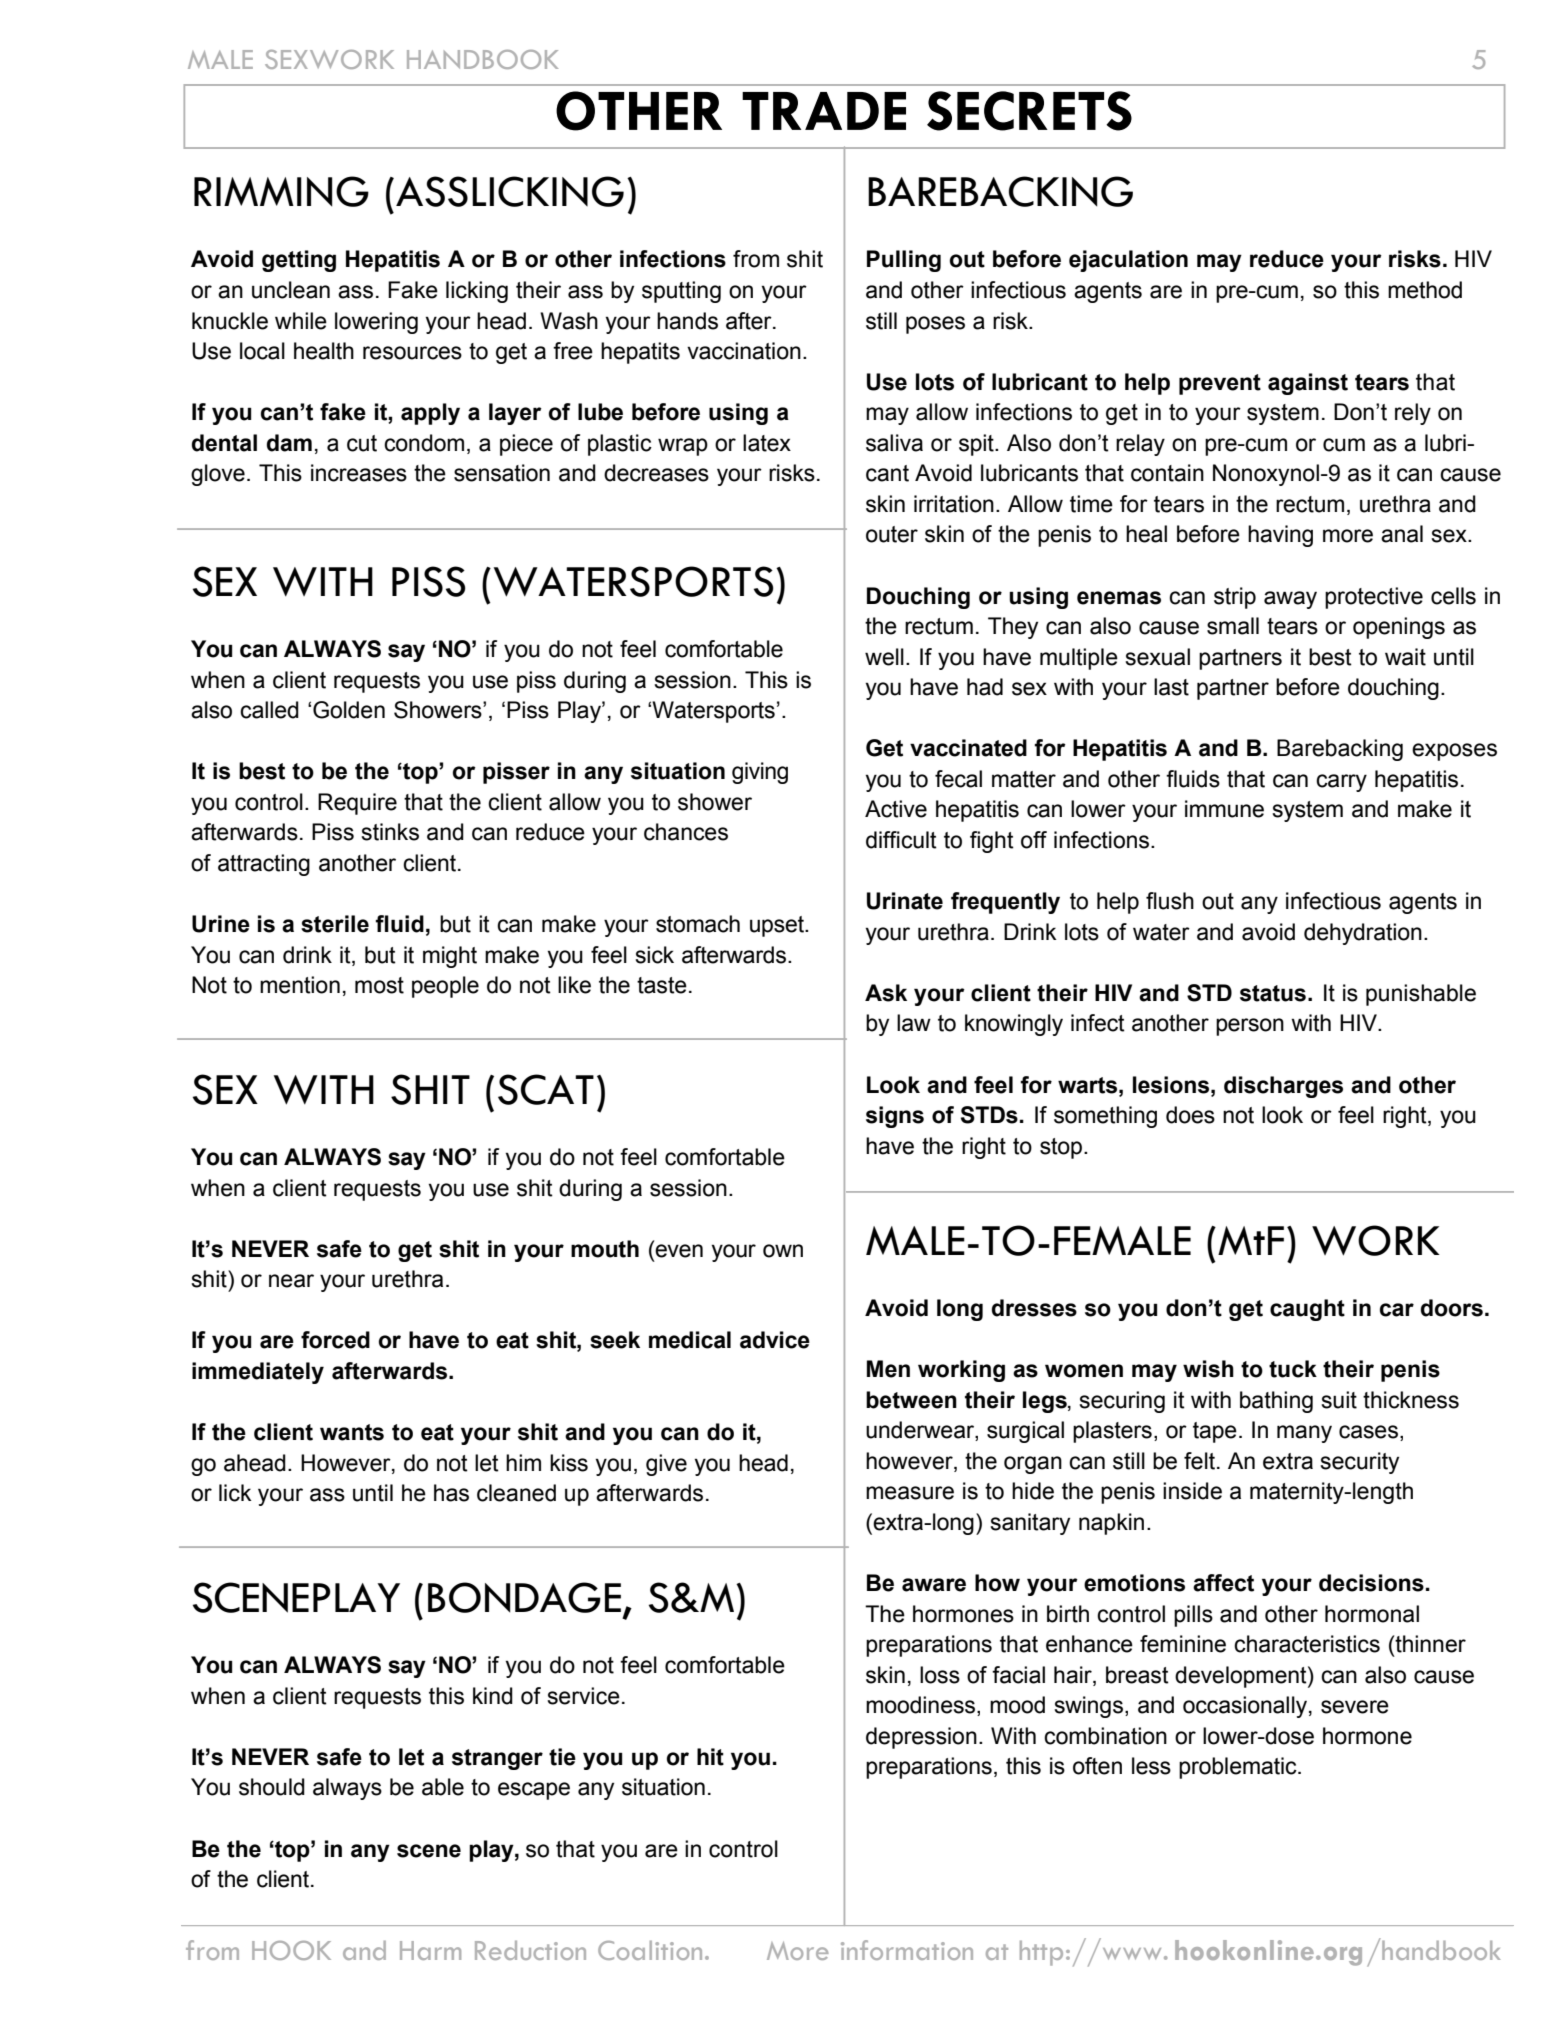  Describe the element at coordinates (349, 710) in the screenshot. I see `Golden` at that location.
